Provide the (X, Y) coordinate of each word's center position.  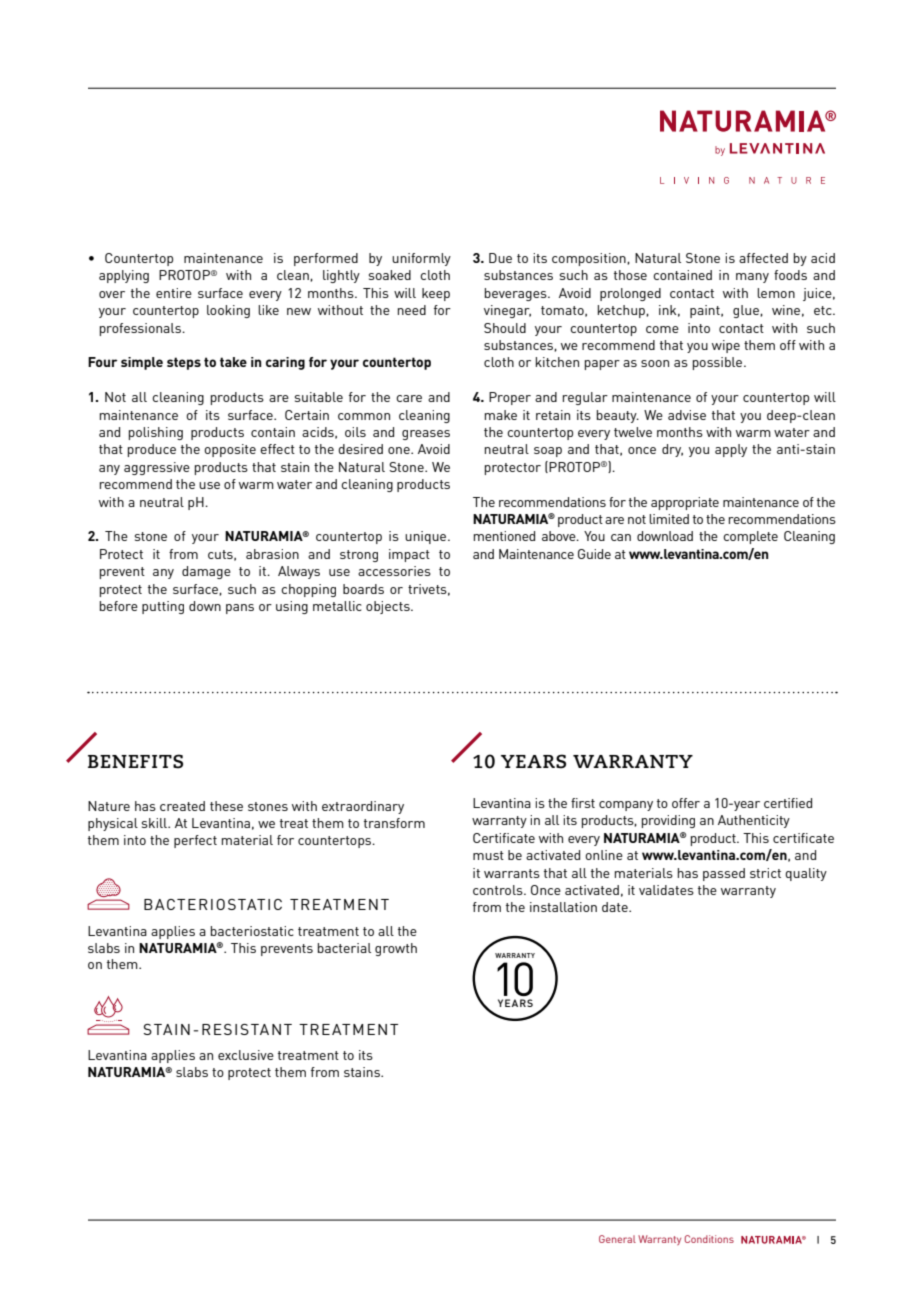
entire (174, 293)
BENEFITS (135, 761)
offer (686, 803)
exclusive (246, 1055)
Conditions (709, 1239)
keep (436, 294)
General (617, 1239)
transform (394, 823)
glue (747, 311)
